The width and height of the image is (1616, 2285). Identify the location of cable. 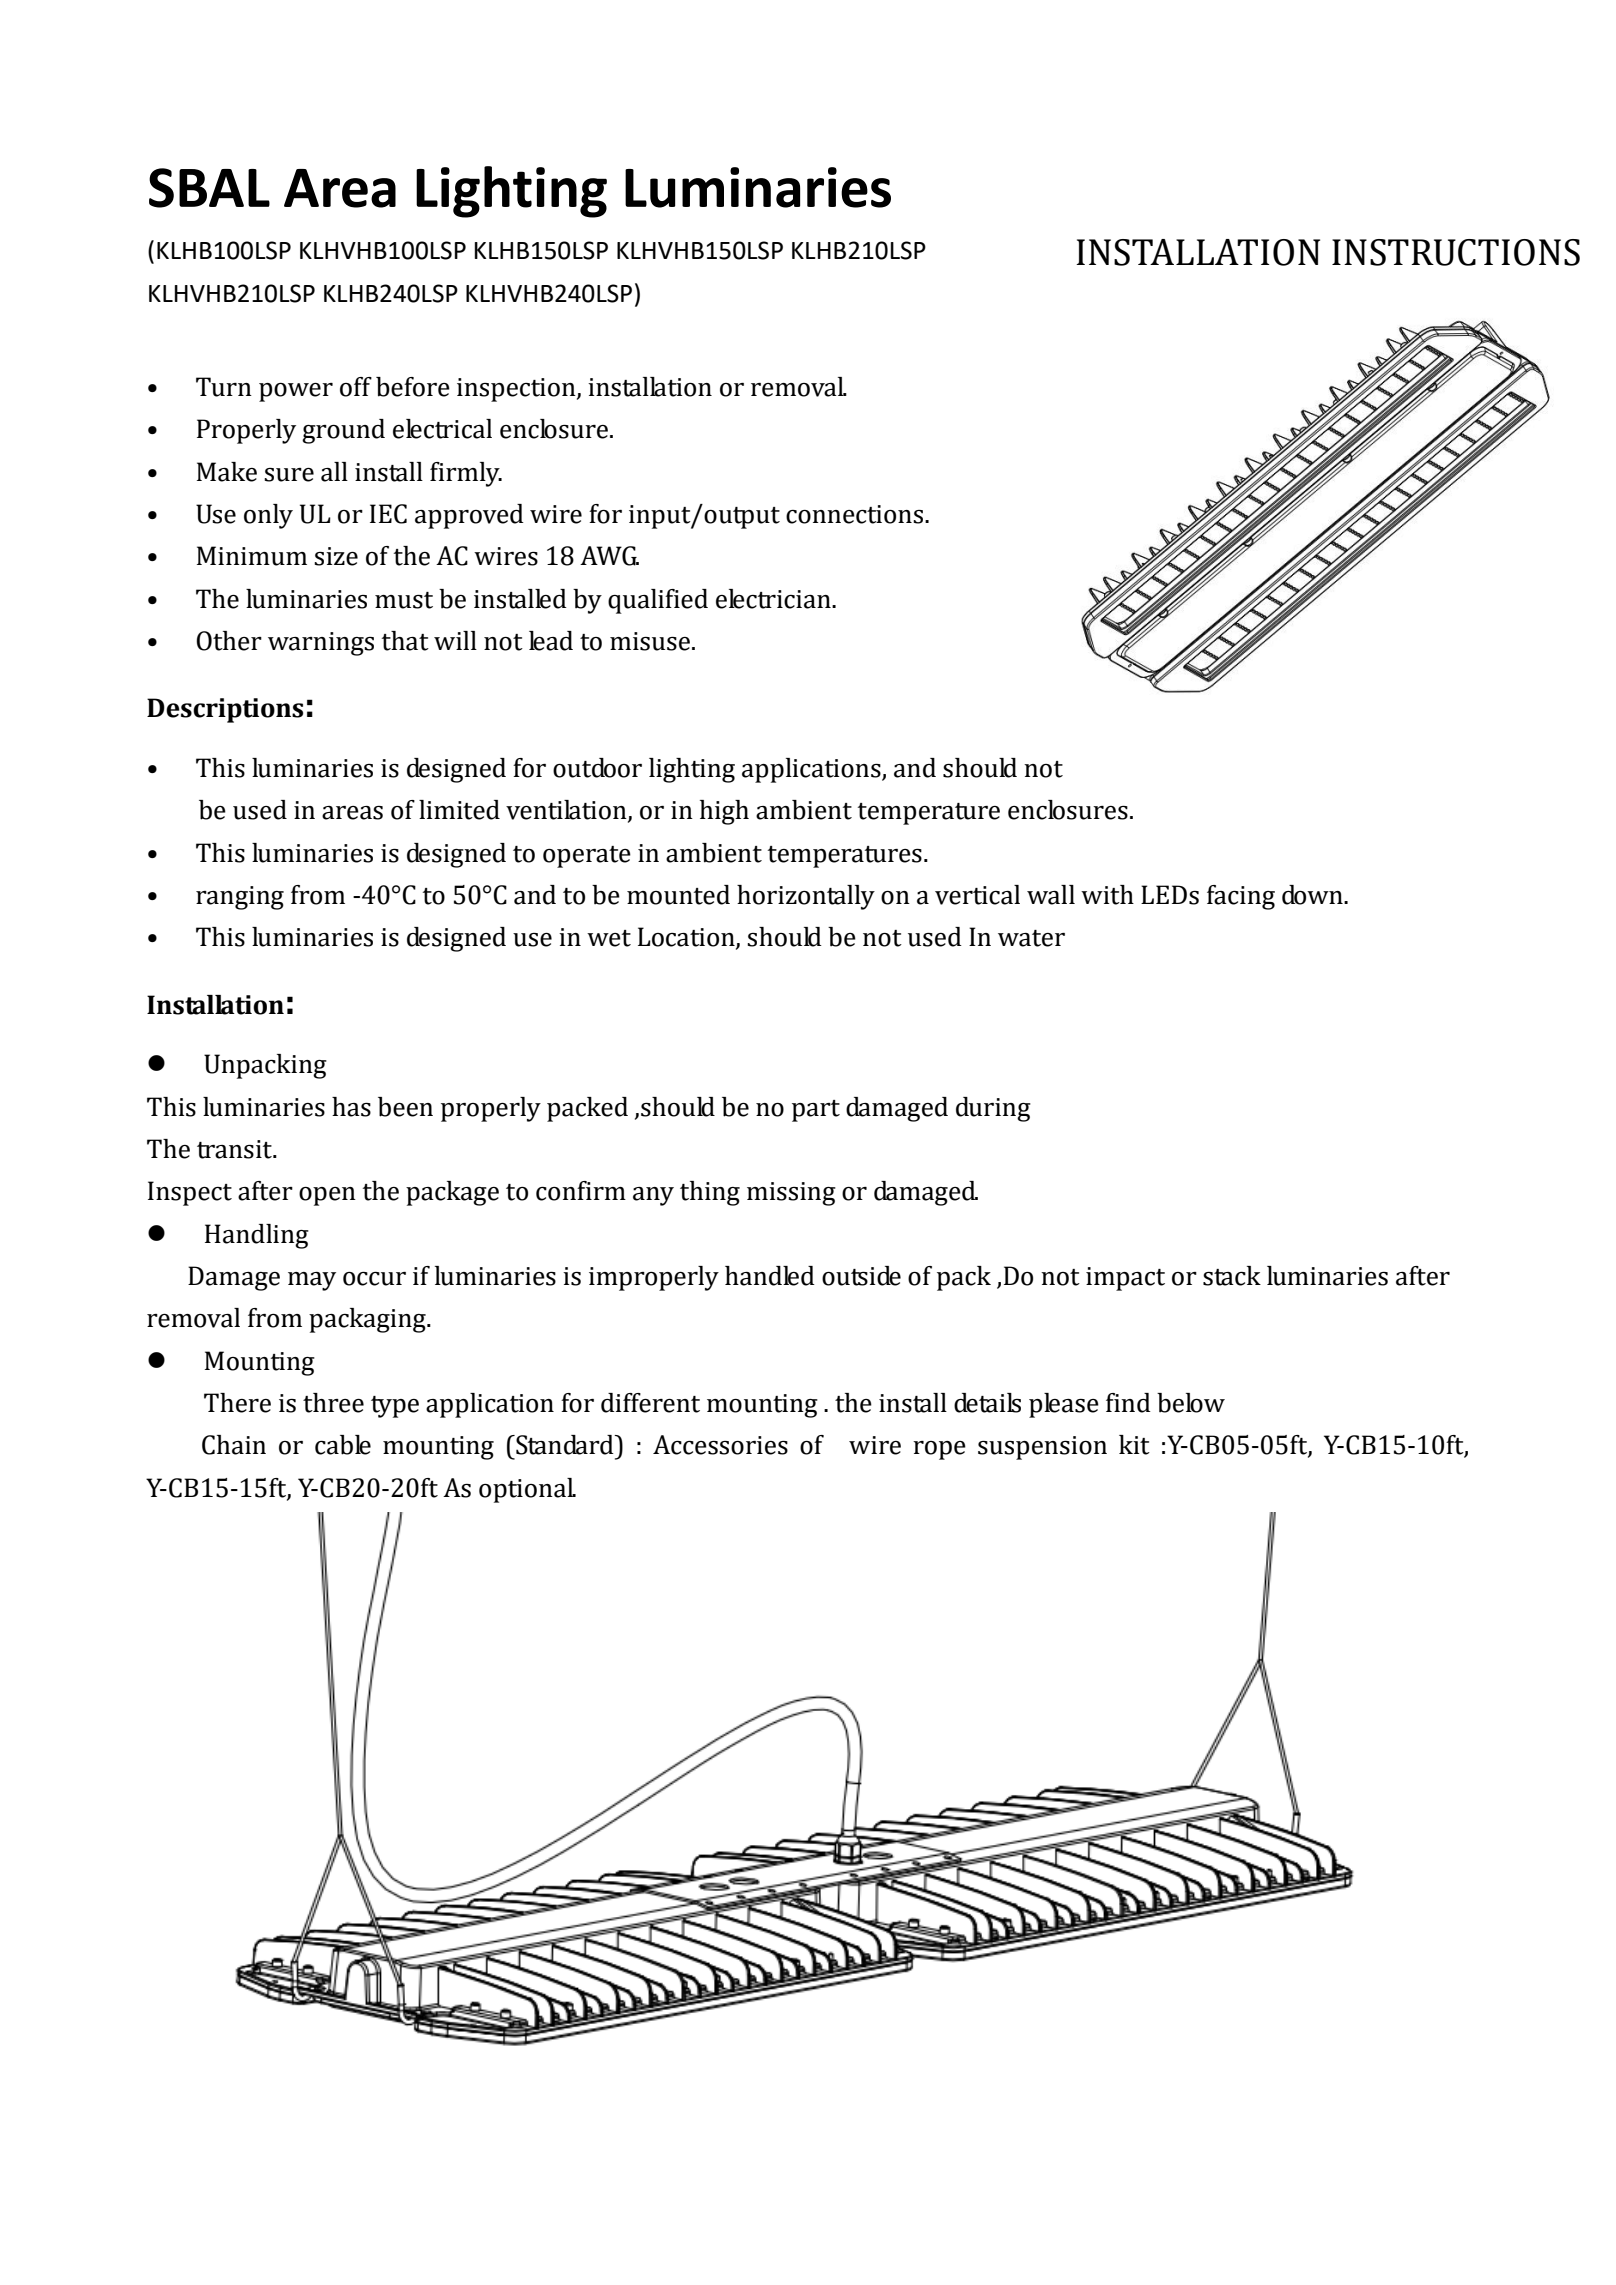
(343, 1445).
